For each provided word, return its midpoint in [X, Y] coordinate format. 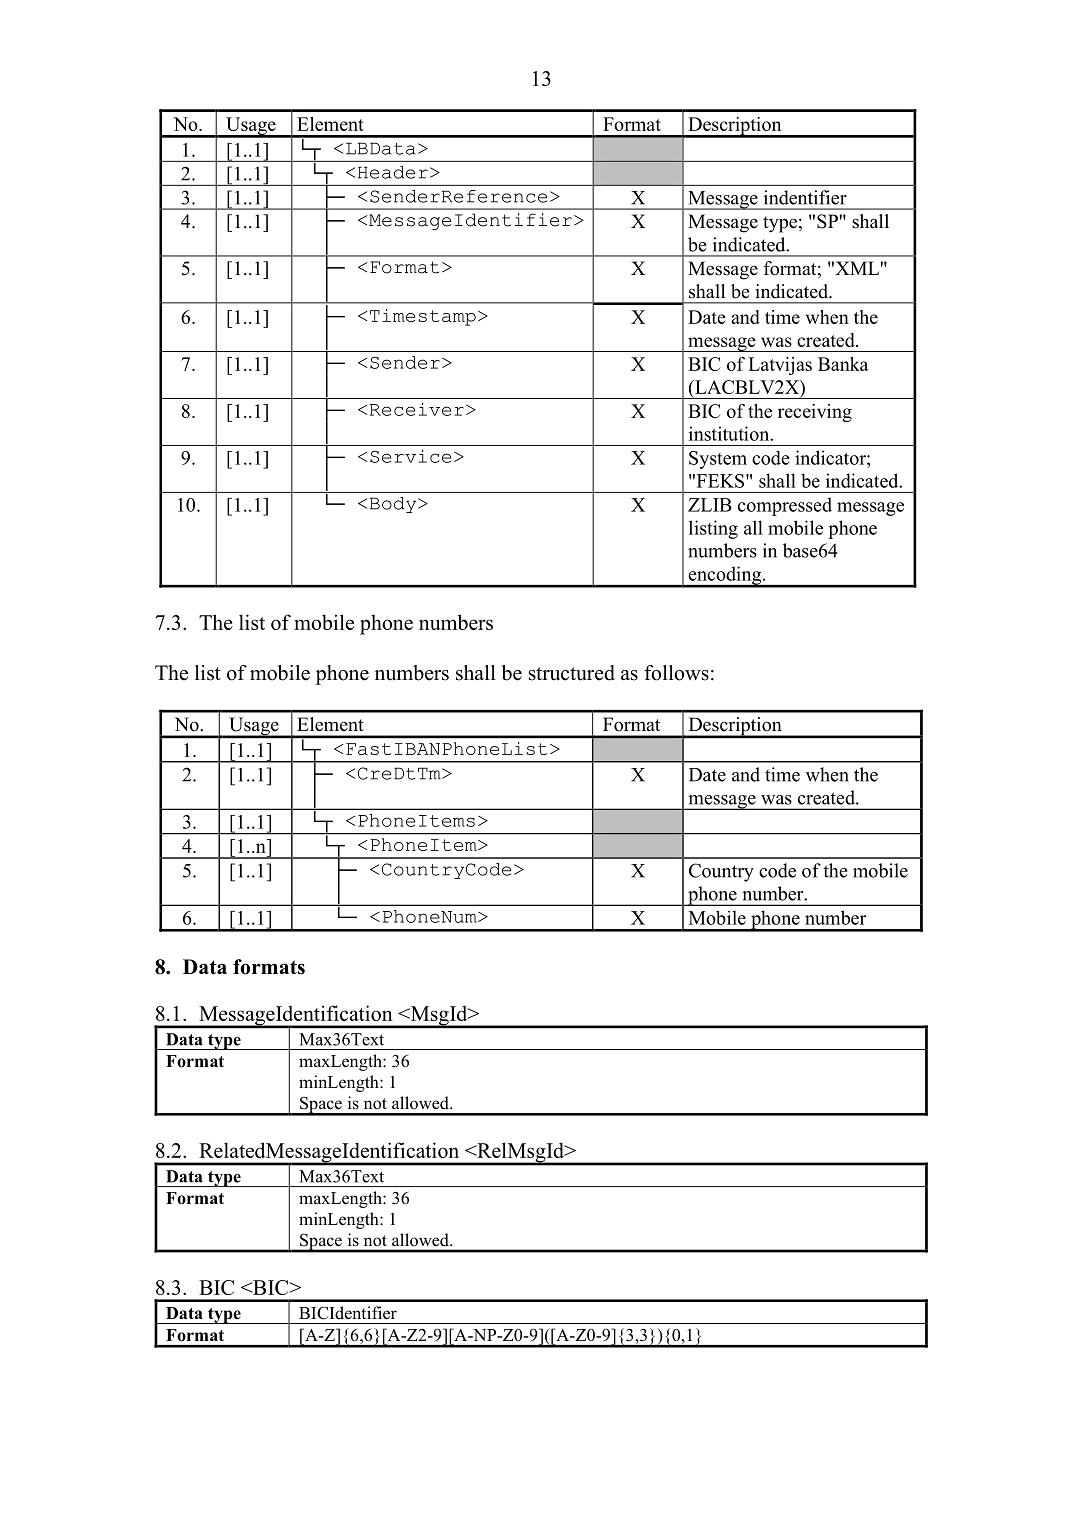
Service [410, 456]
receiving [815, 413]
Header [393, 172]
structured [572, 673]
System [718, 460]
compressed [785, 506]
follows [676, 673]
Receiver [416, 409]
